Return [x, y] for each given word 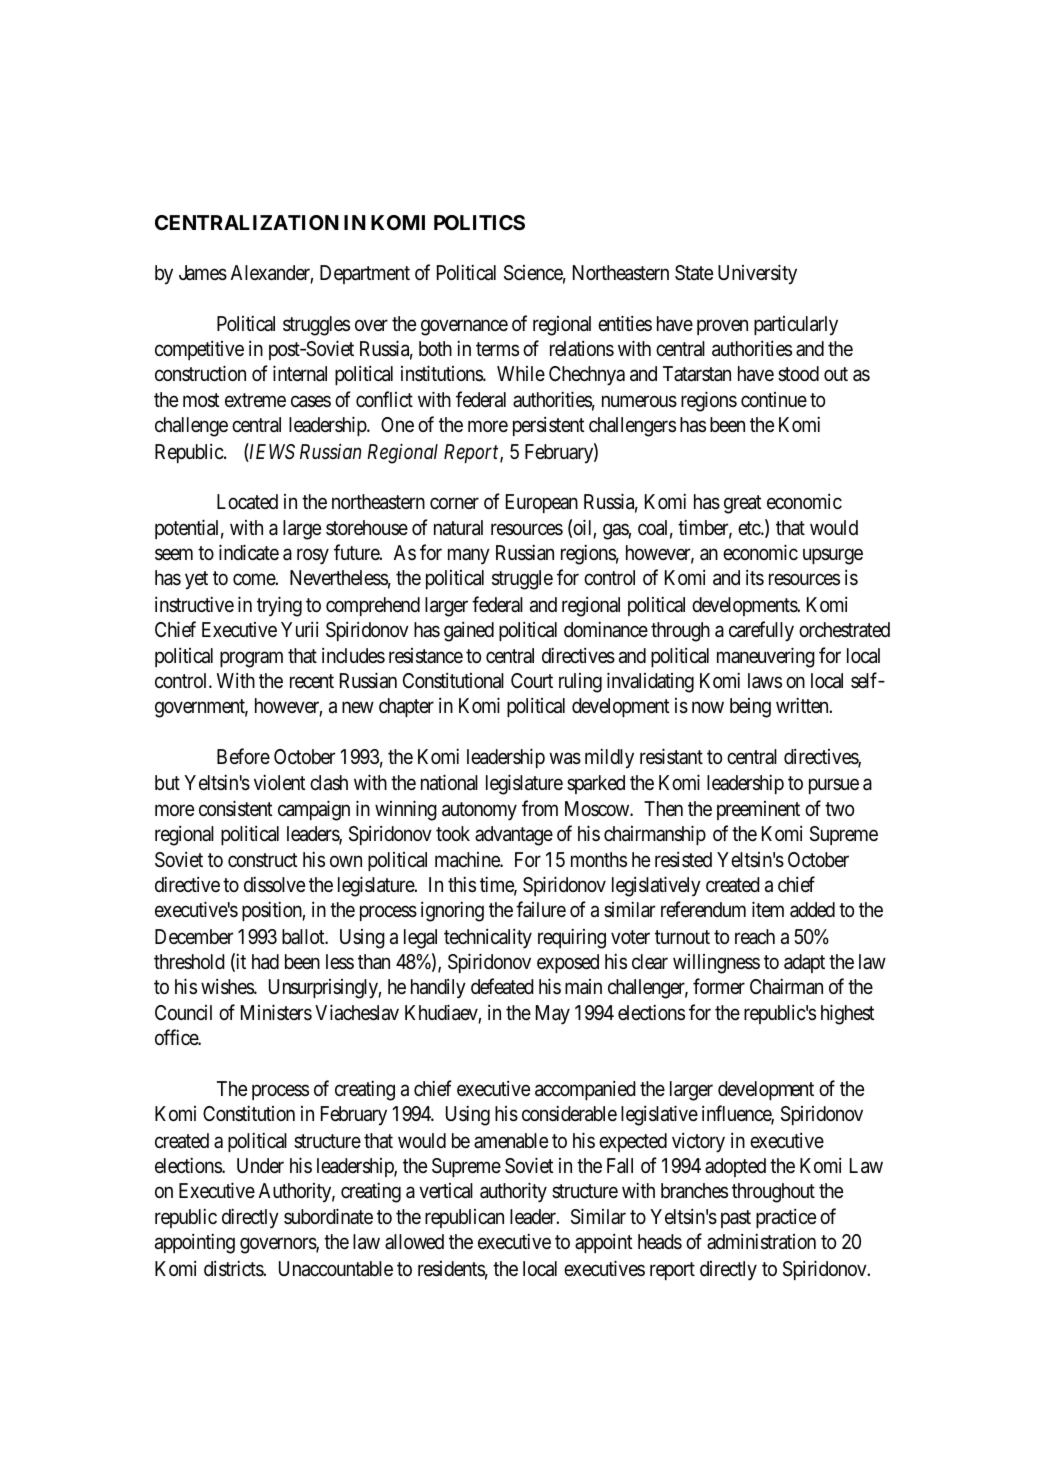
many [469, 557]
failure [541, 909]
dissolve [274, 884]
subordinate [328, 1216]
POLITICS [479, 222]
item [768, 909]
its [755, 577]
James [203, 273]
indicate [249, 552]
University [757, 274]
